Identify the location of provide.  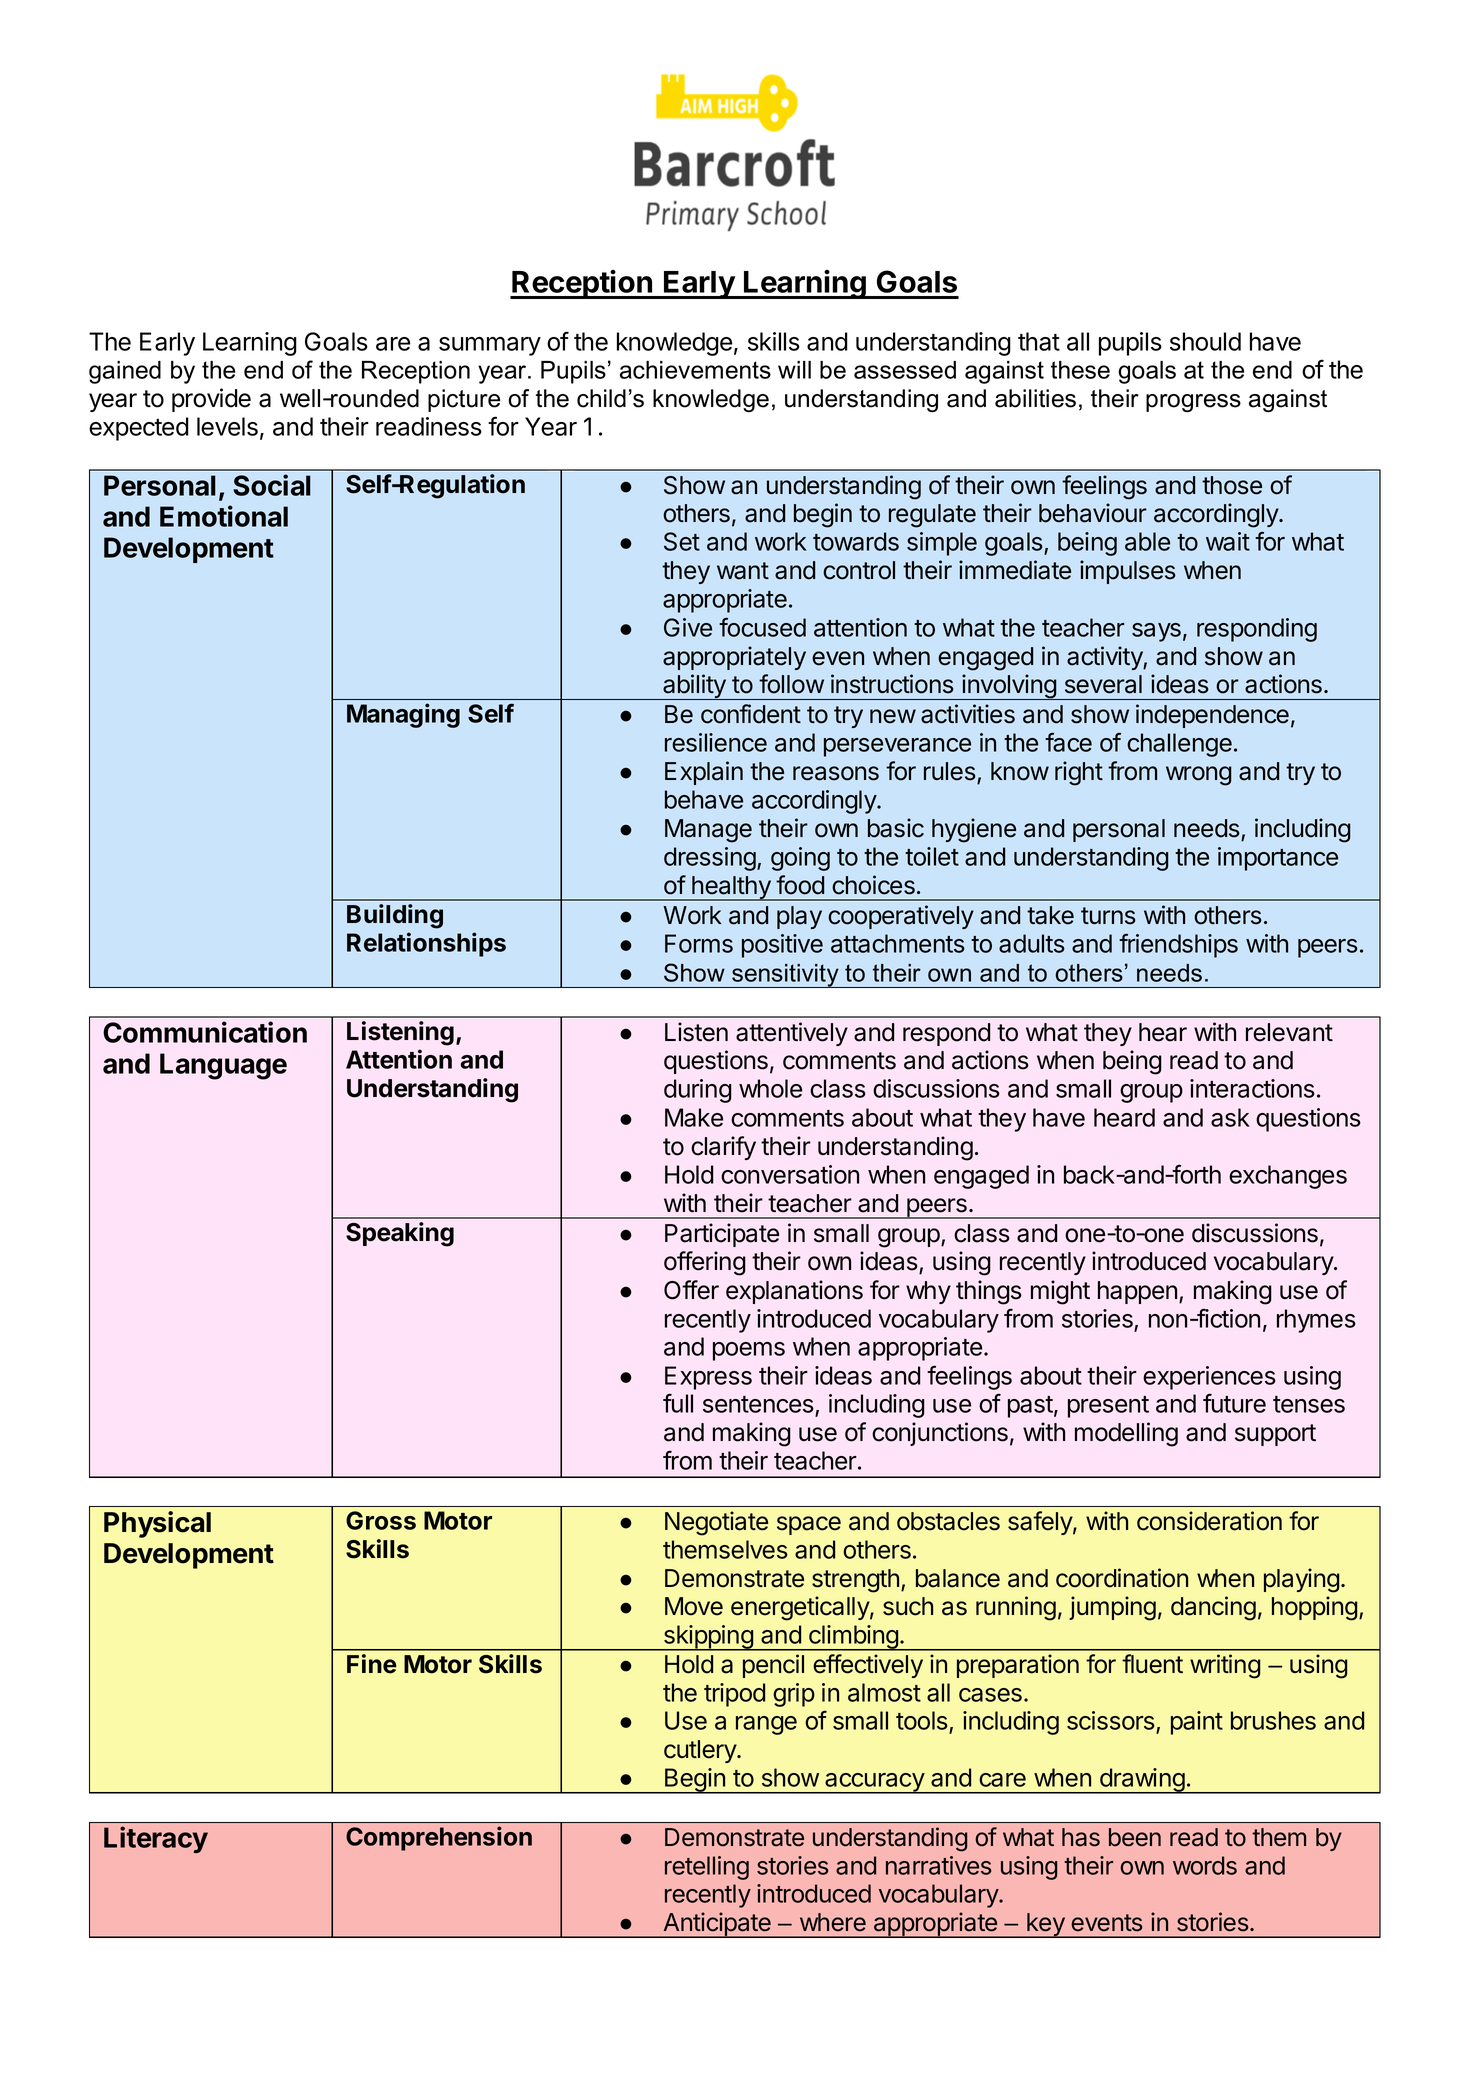
(211, 400).
